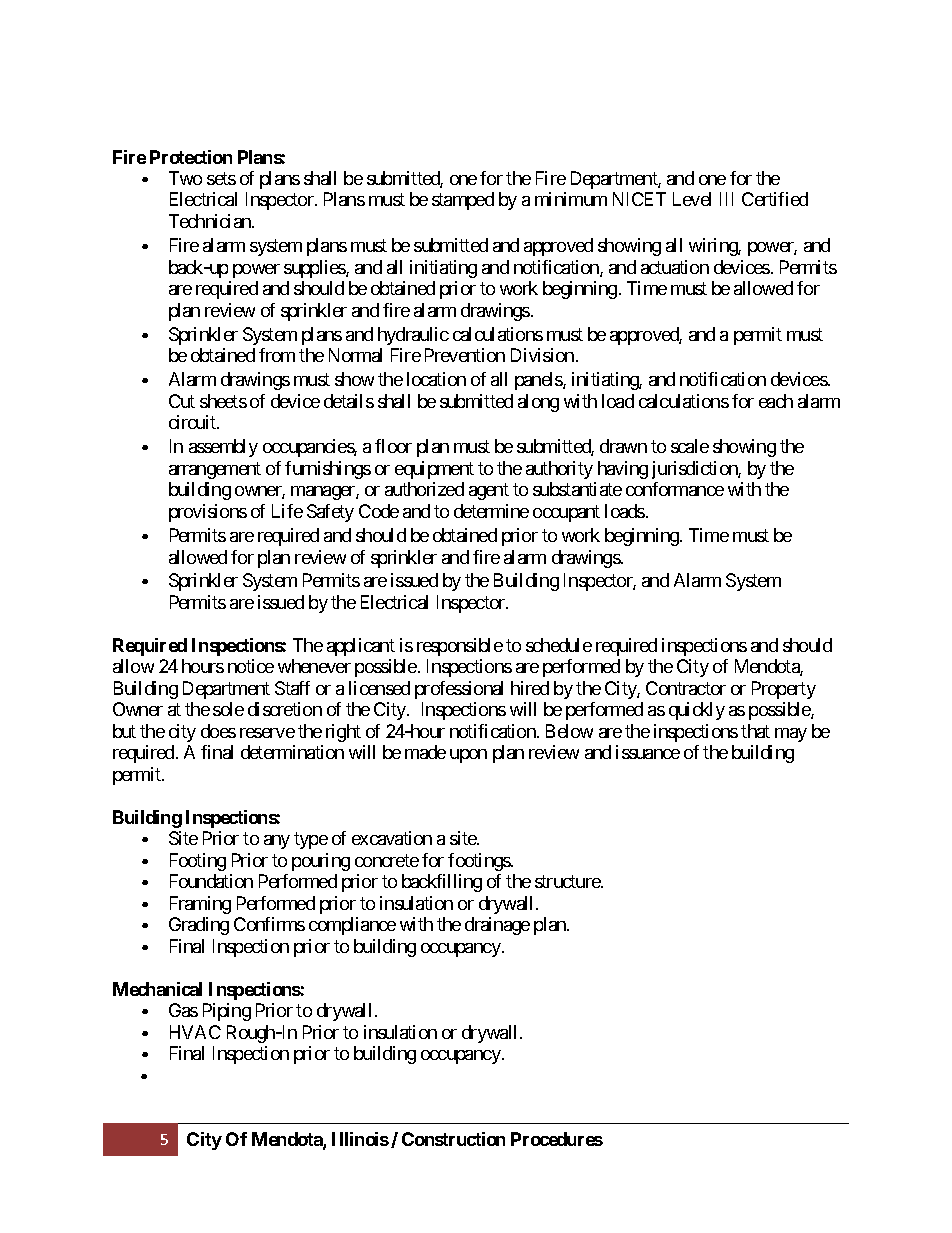 The height and width of the screenshot is (1233, 952). I want to click on III, so click(726, 199).
